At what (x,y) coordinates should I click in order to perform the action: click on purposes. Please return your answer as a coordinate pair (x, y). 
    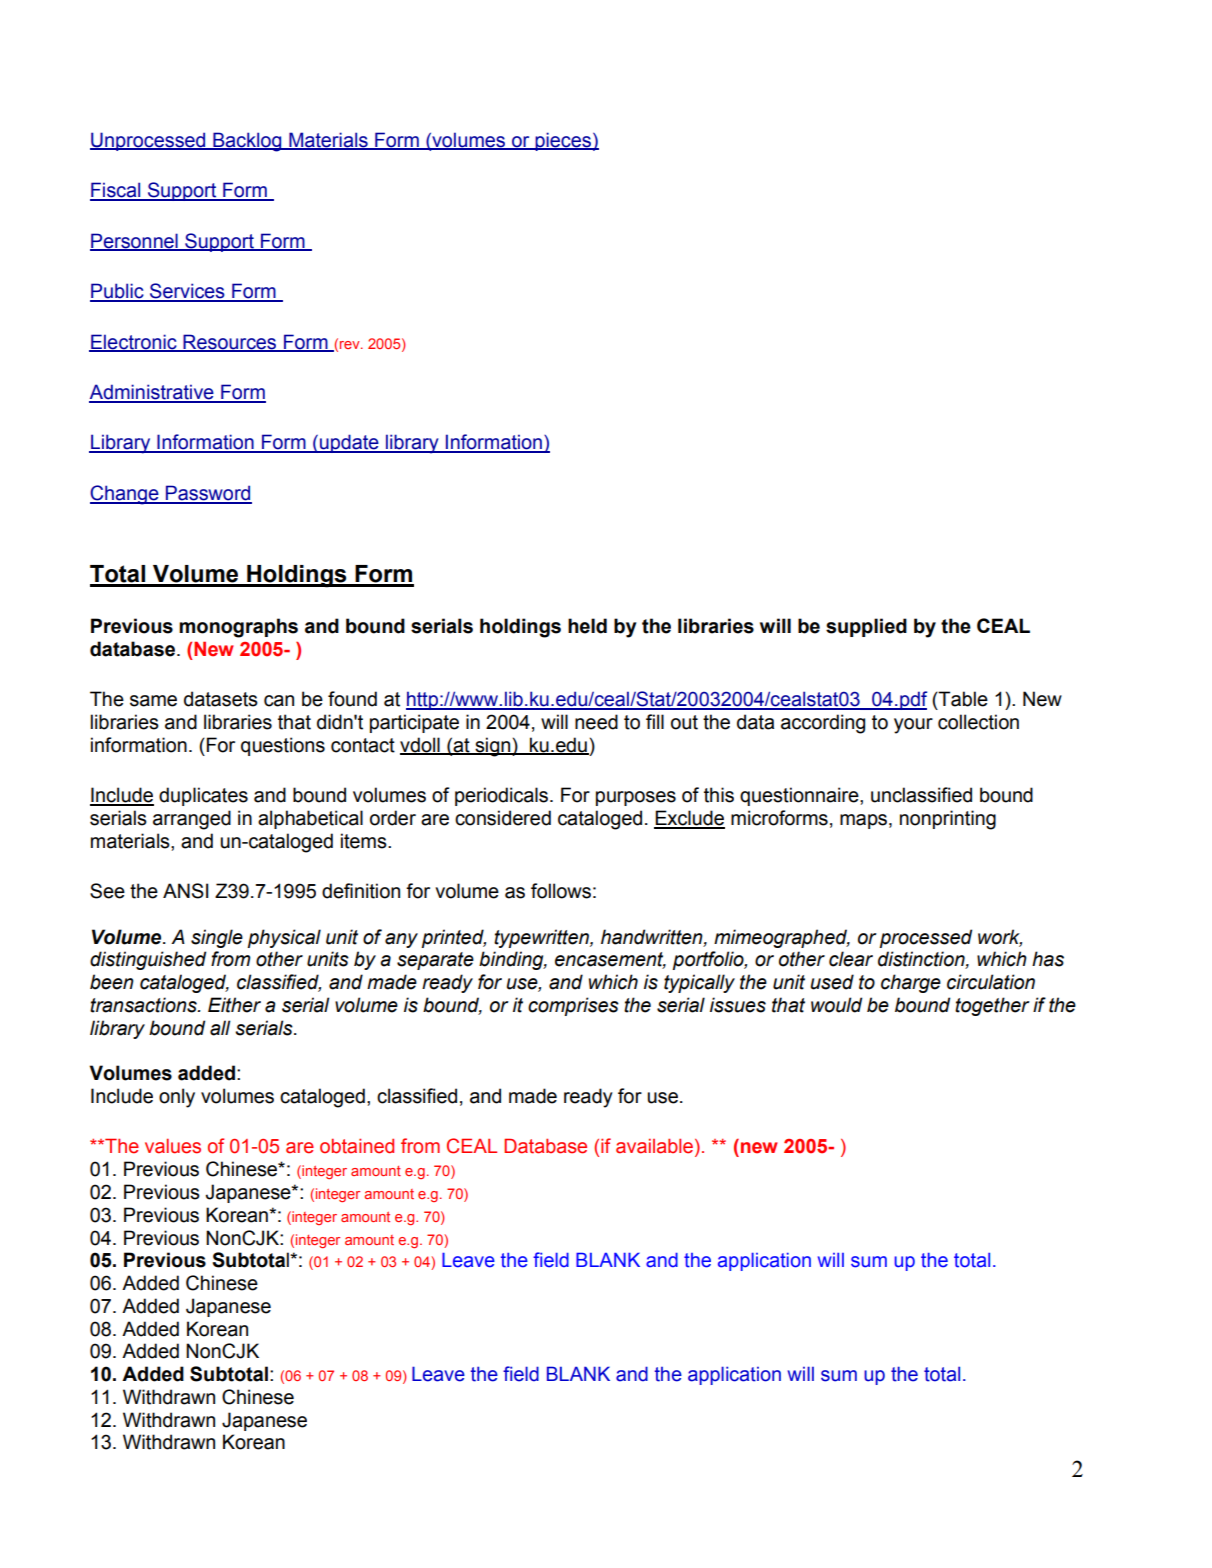
    Looking at the image, I should click on (636, 798).
